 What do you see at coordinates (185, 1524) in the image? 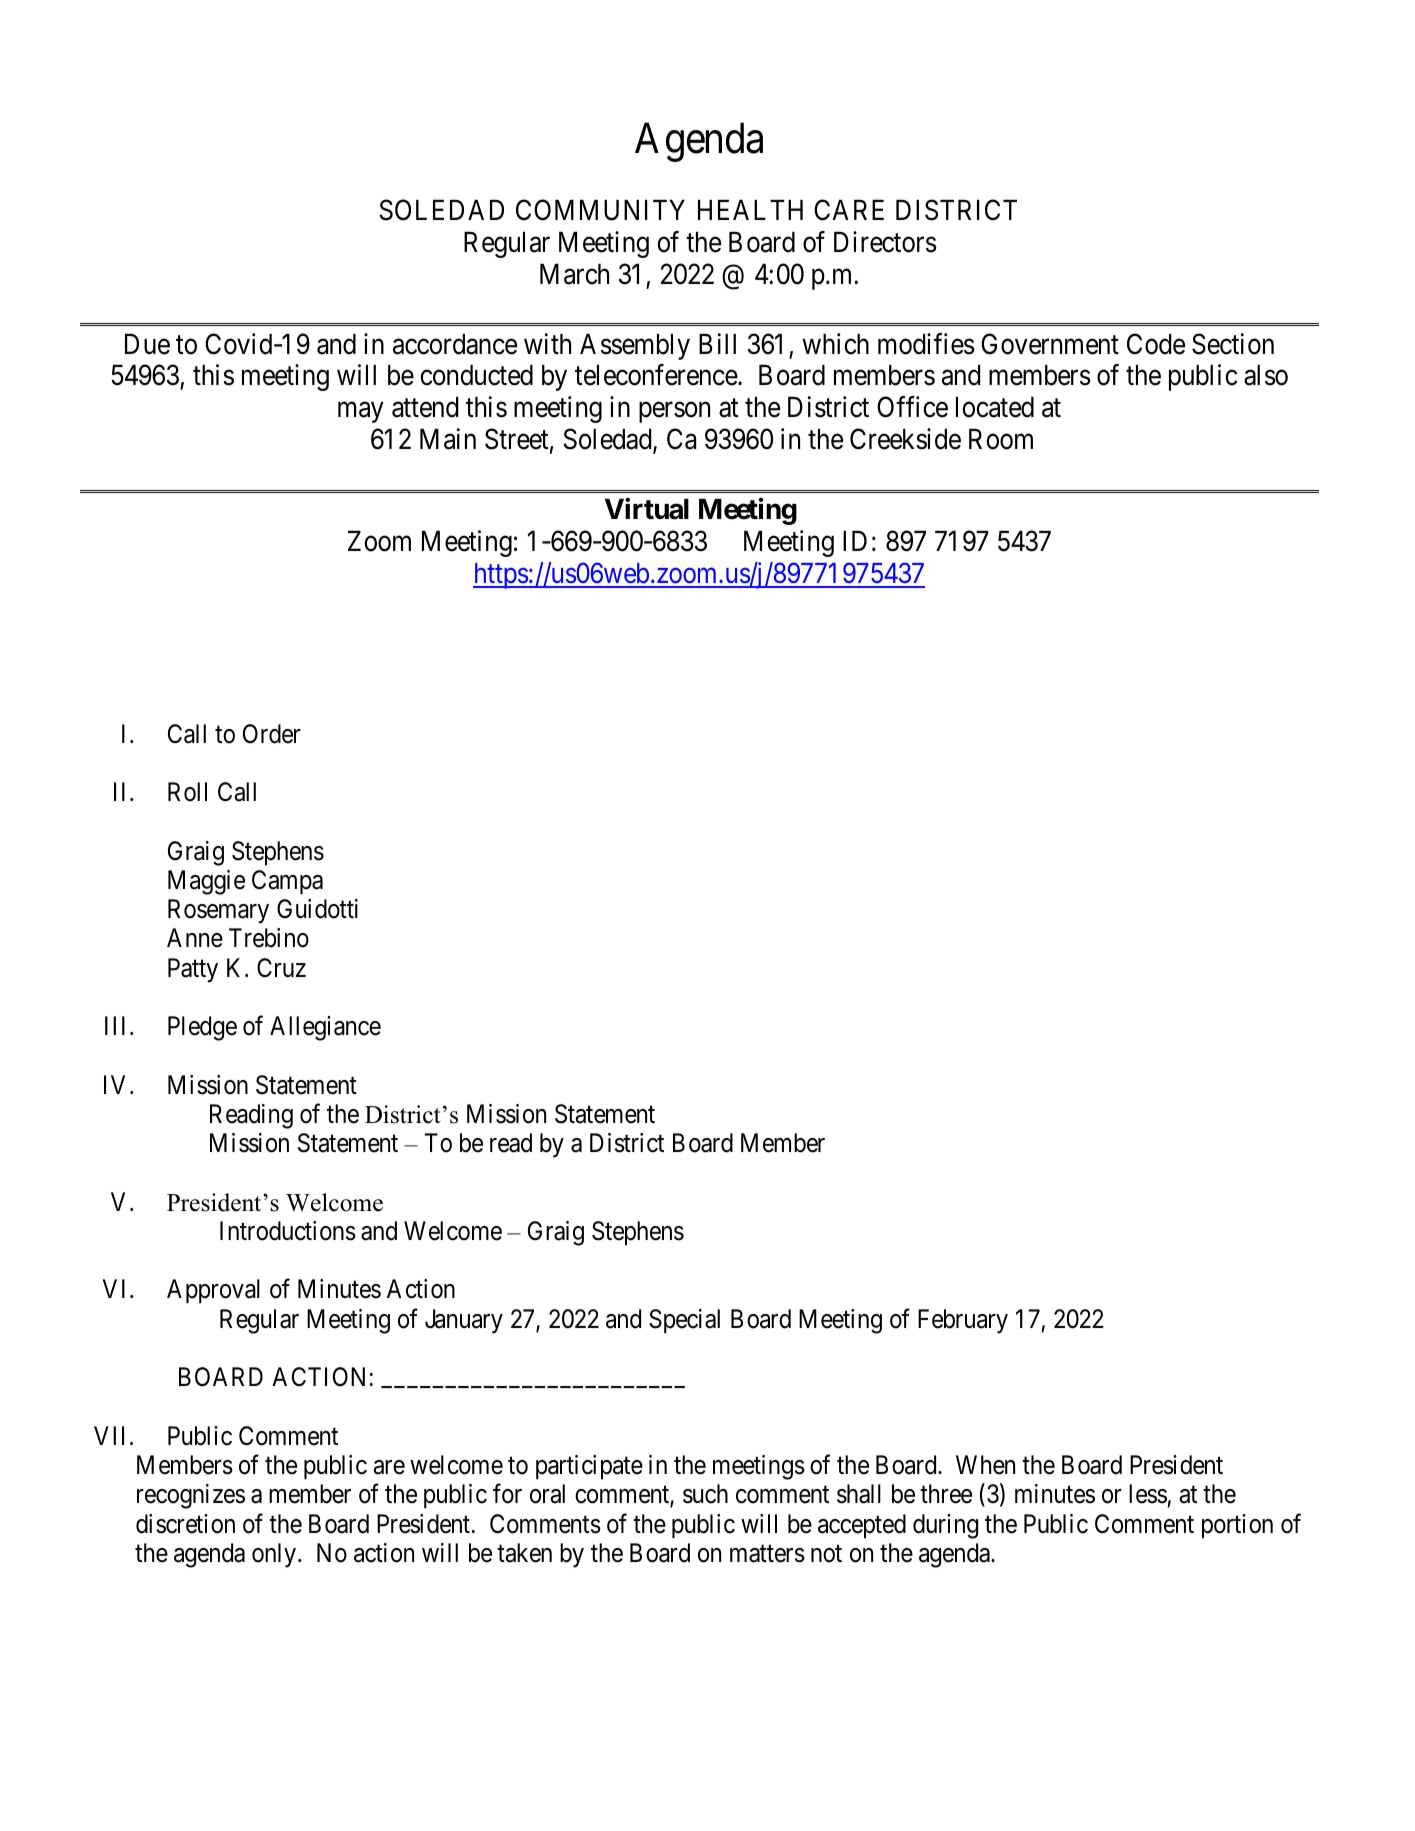
I see `discretion` at bounding box center [185, 1524].
